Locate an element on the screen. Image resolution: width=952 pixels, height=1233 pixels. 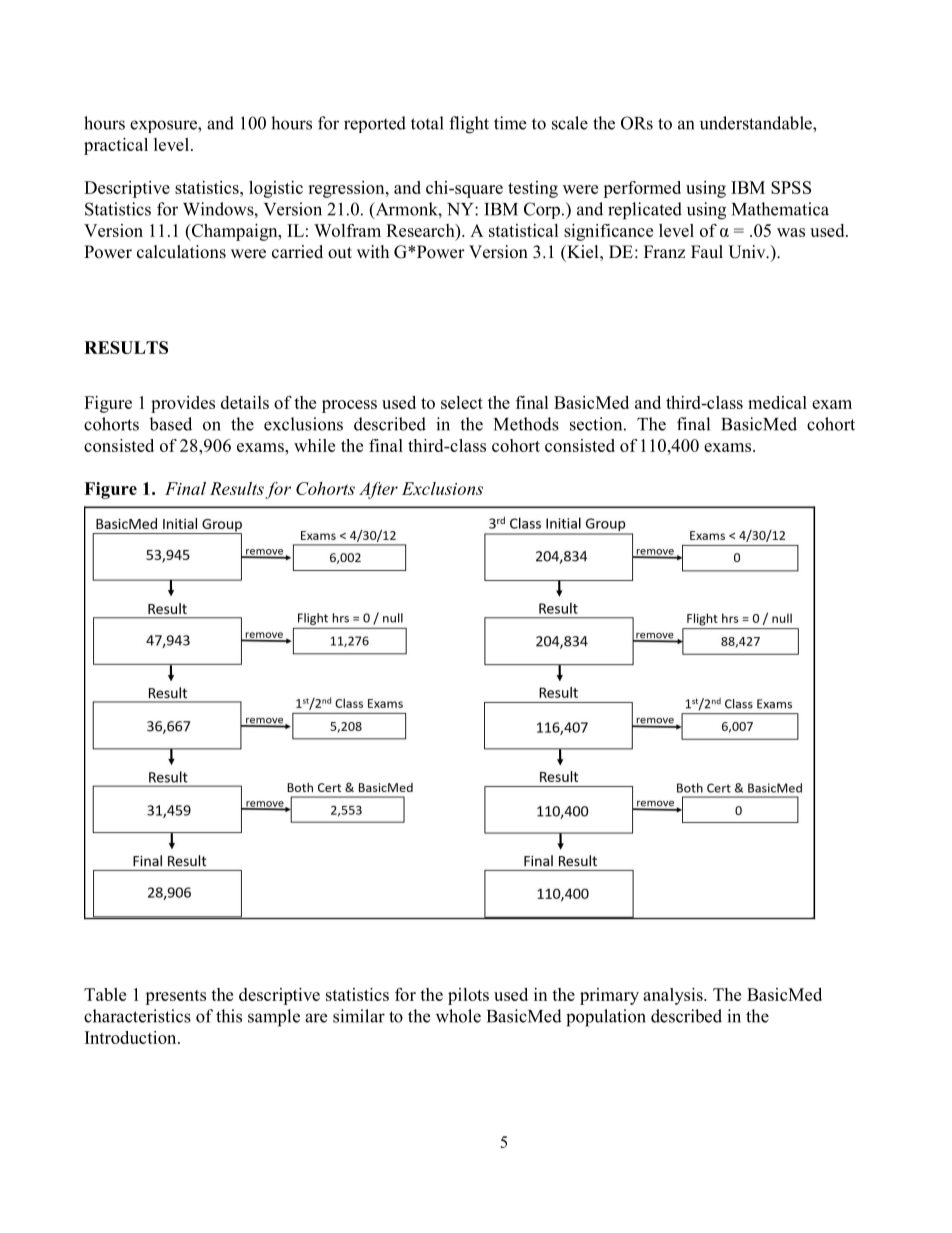
calculations is located at coordinates (181, 252).
